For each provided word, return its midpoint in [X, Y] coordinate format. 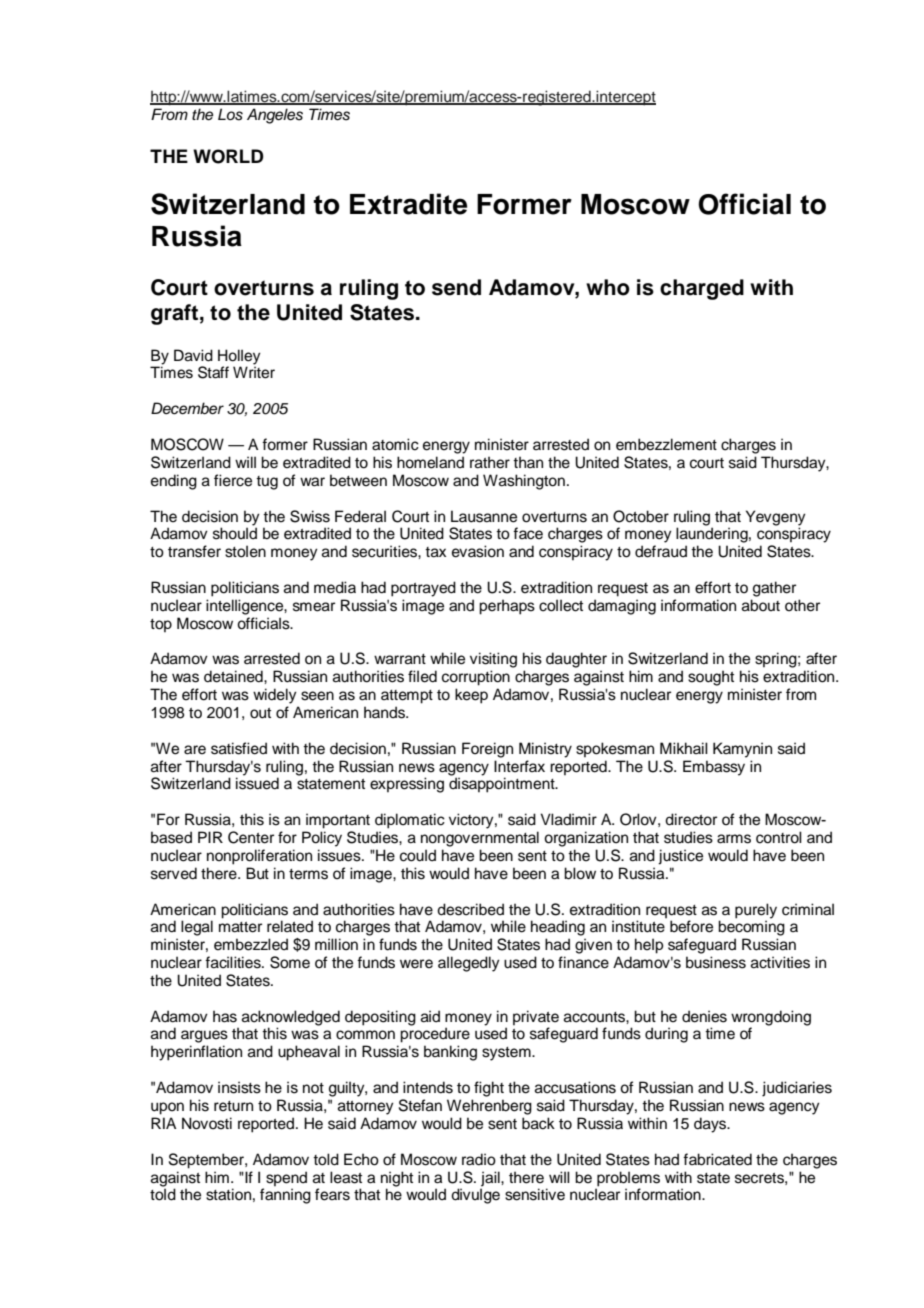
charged [702, 289]
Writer [254, 372]
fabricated [717, 1159]
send [456, 287]
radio [479, 1159]
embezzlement [666, 444]
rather [490, 462]
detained [234, 676]
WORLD [228, 156]
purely [756, 911]
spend [286, 1178]
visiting [493, 660]
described [470, 909]
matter [240, 927]
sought [711, 678]
